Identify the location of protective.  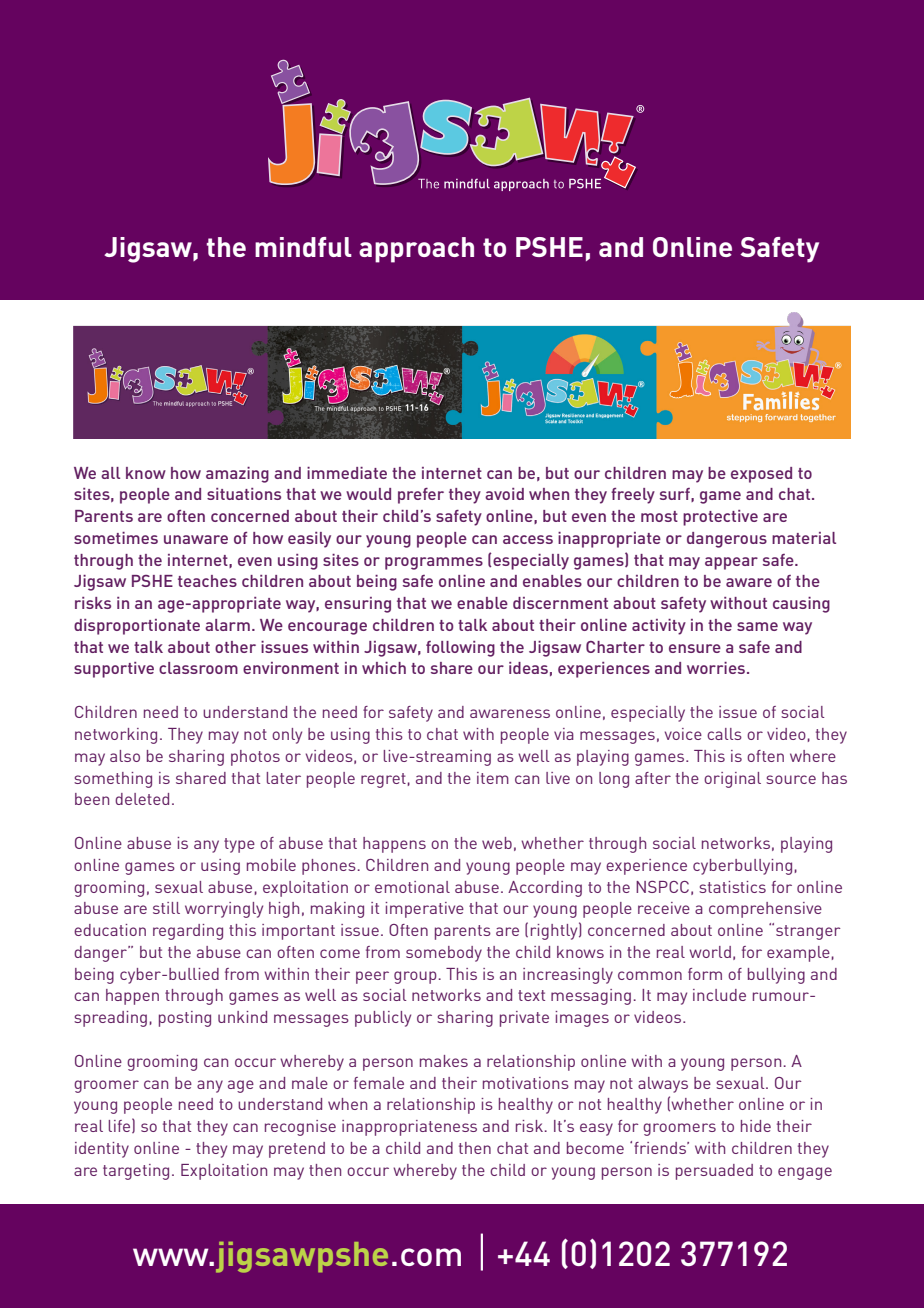
(720, 518).
